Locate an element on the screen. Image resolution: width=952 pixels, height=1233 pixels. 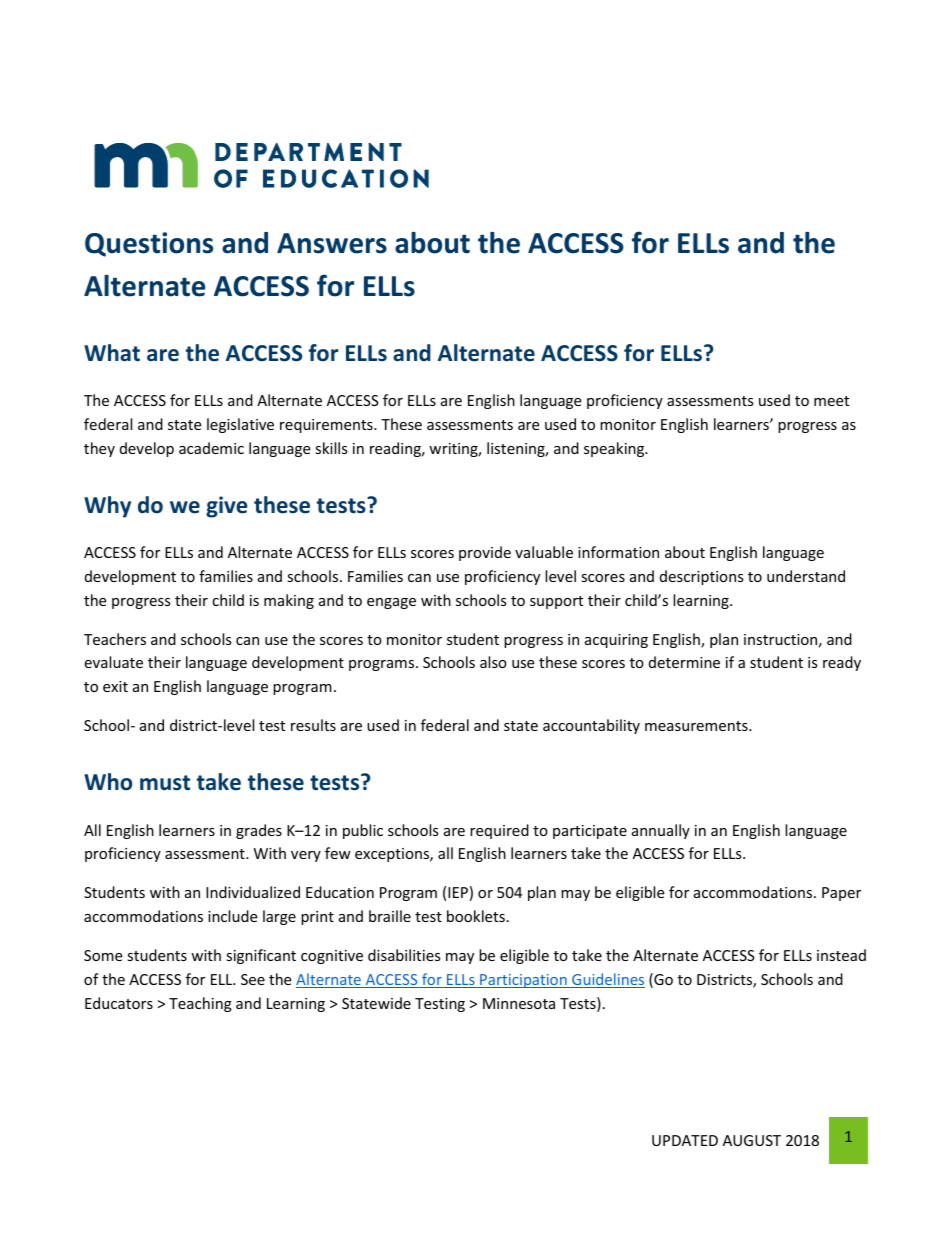
Minnesota is located at coordinates (519, 1003).
